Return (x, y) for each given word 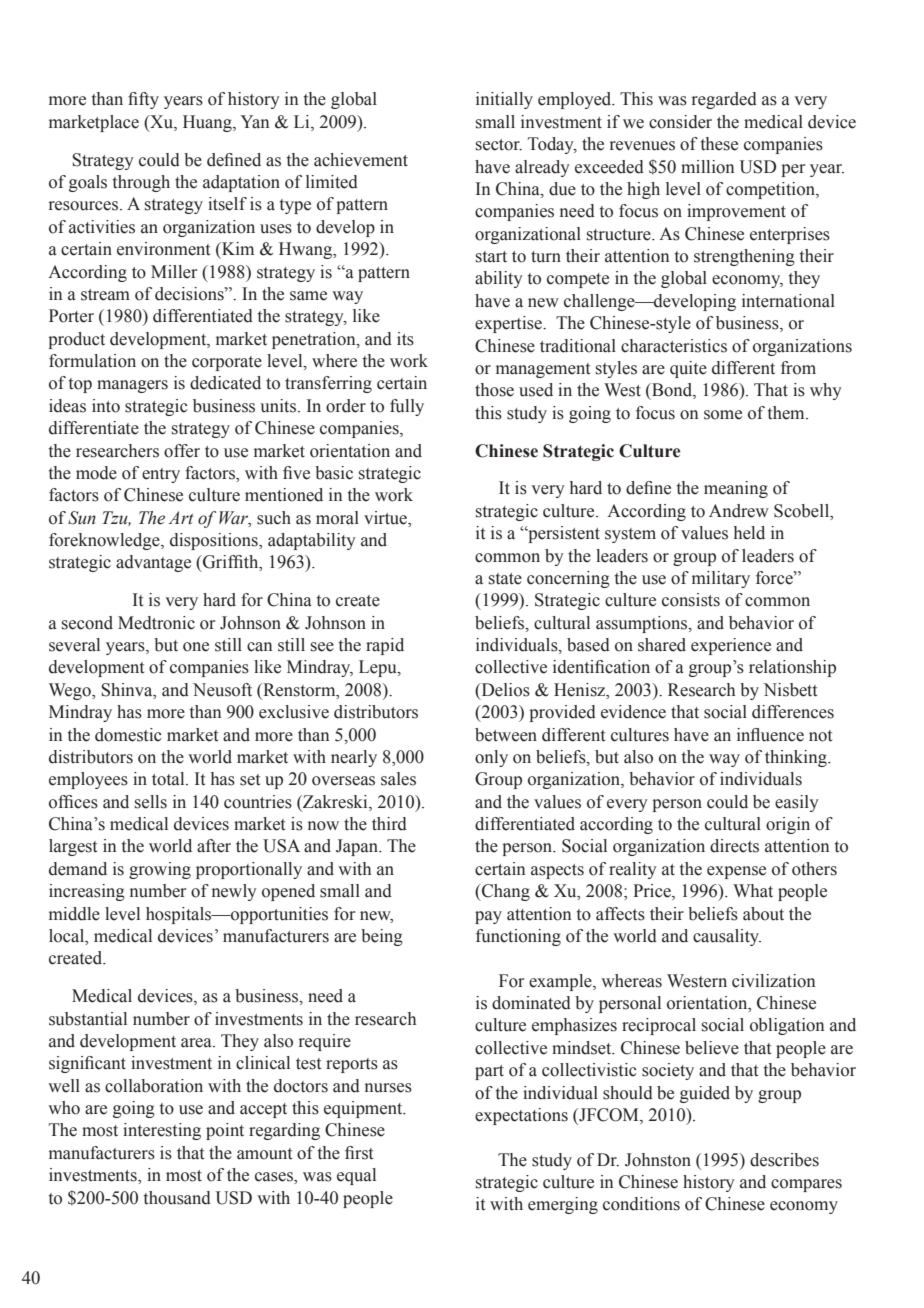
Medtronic (156, 623)
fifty (143, 100)
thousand (177, 1198)
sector (499, 145)
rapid (385, 646)
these (719, 144)
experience (731, 646)
